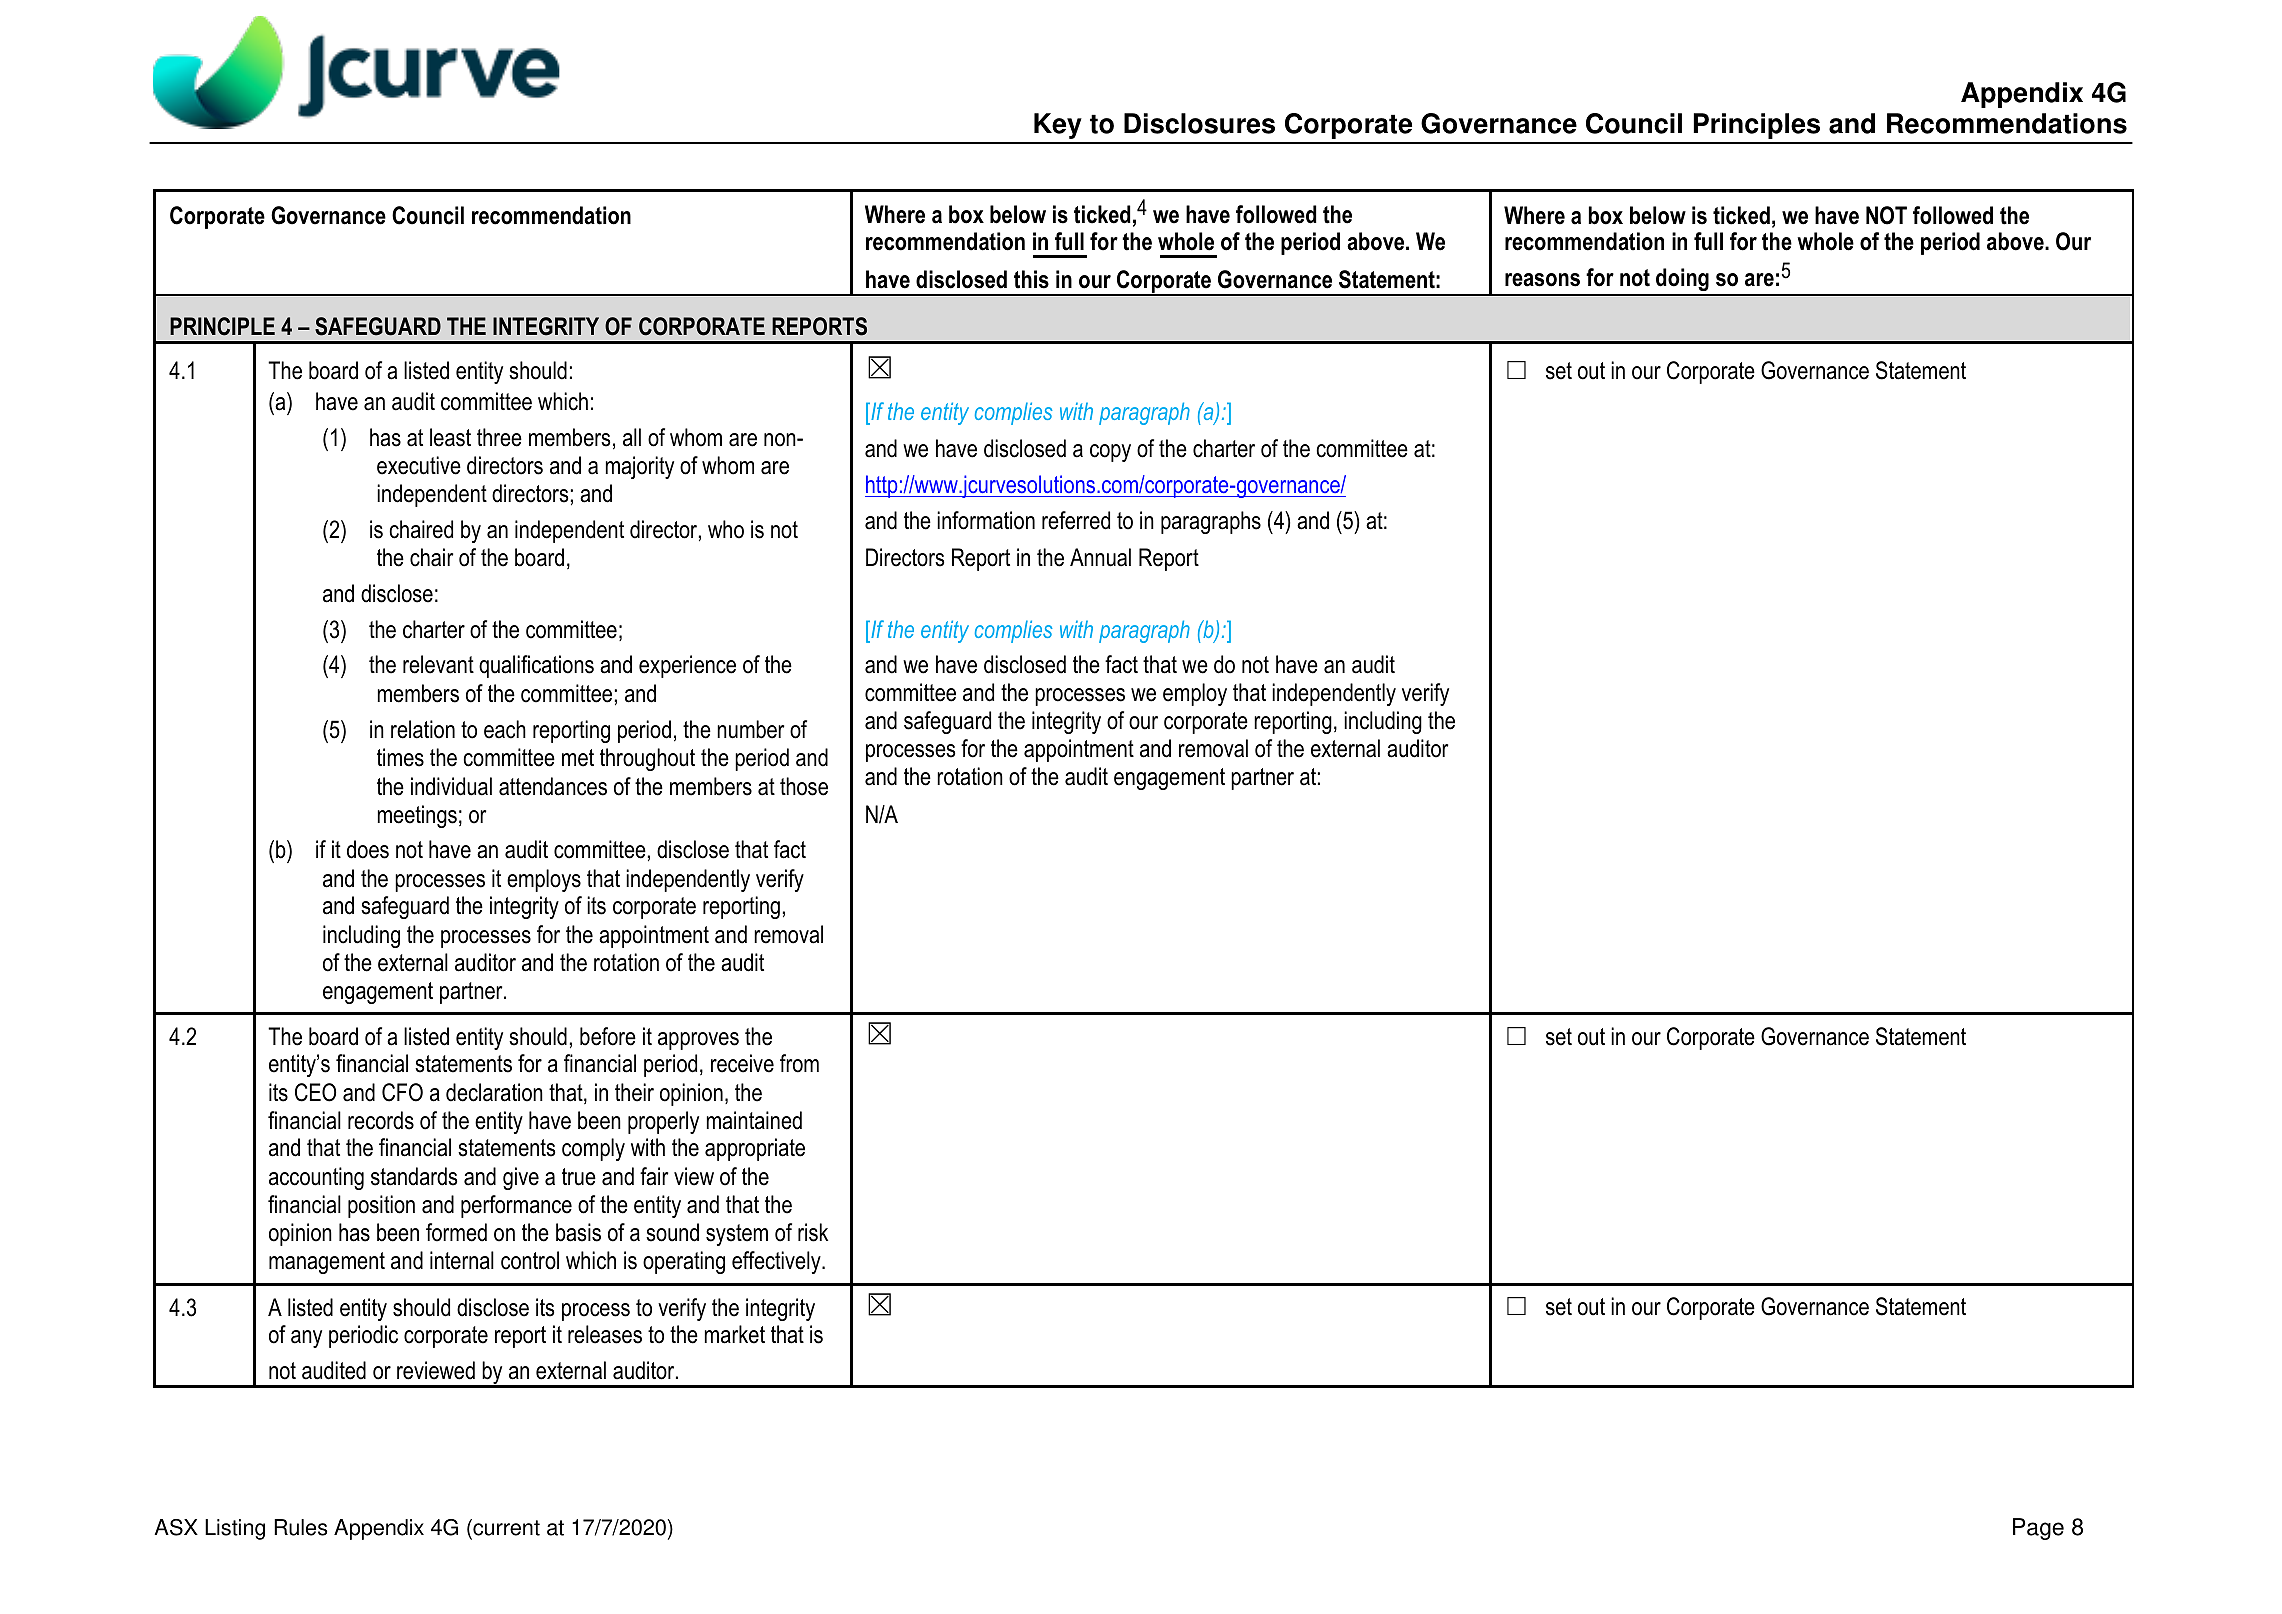 This screenshot has height=1614, width=2282. I want to click on Page, so click(2038, 1529).
